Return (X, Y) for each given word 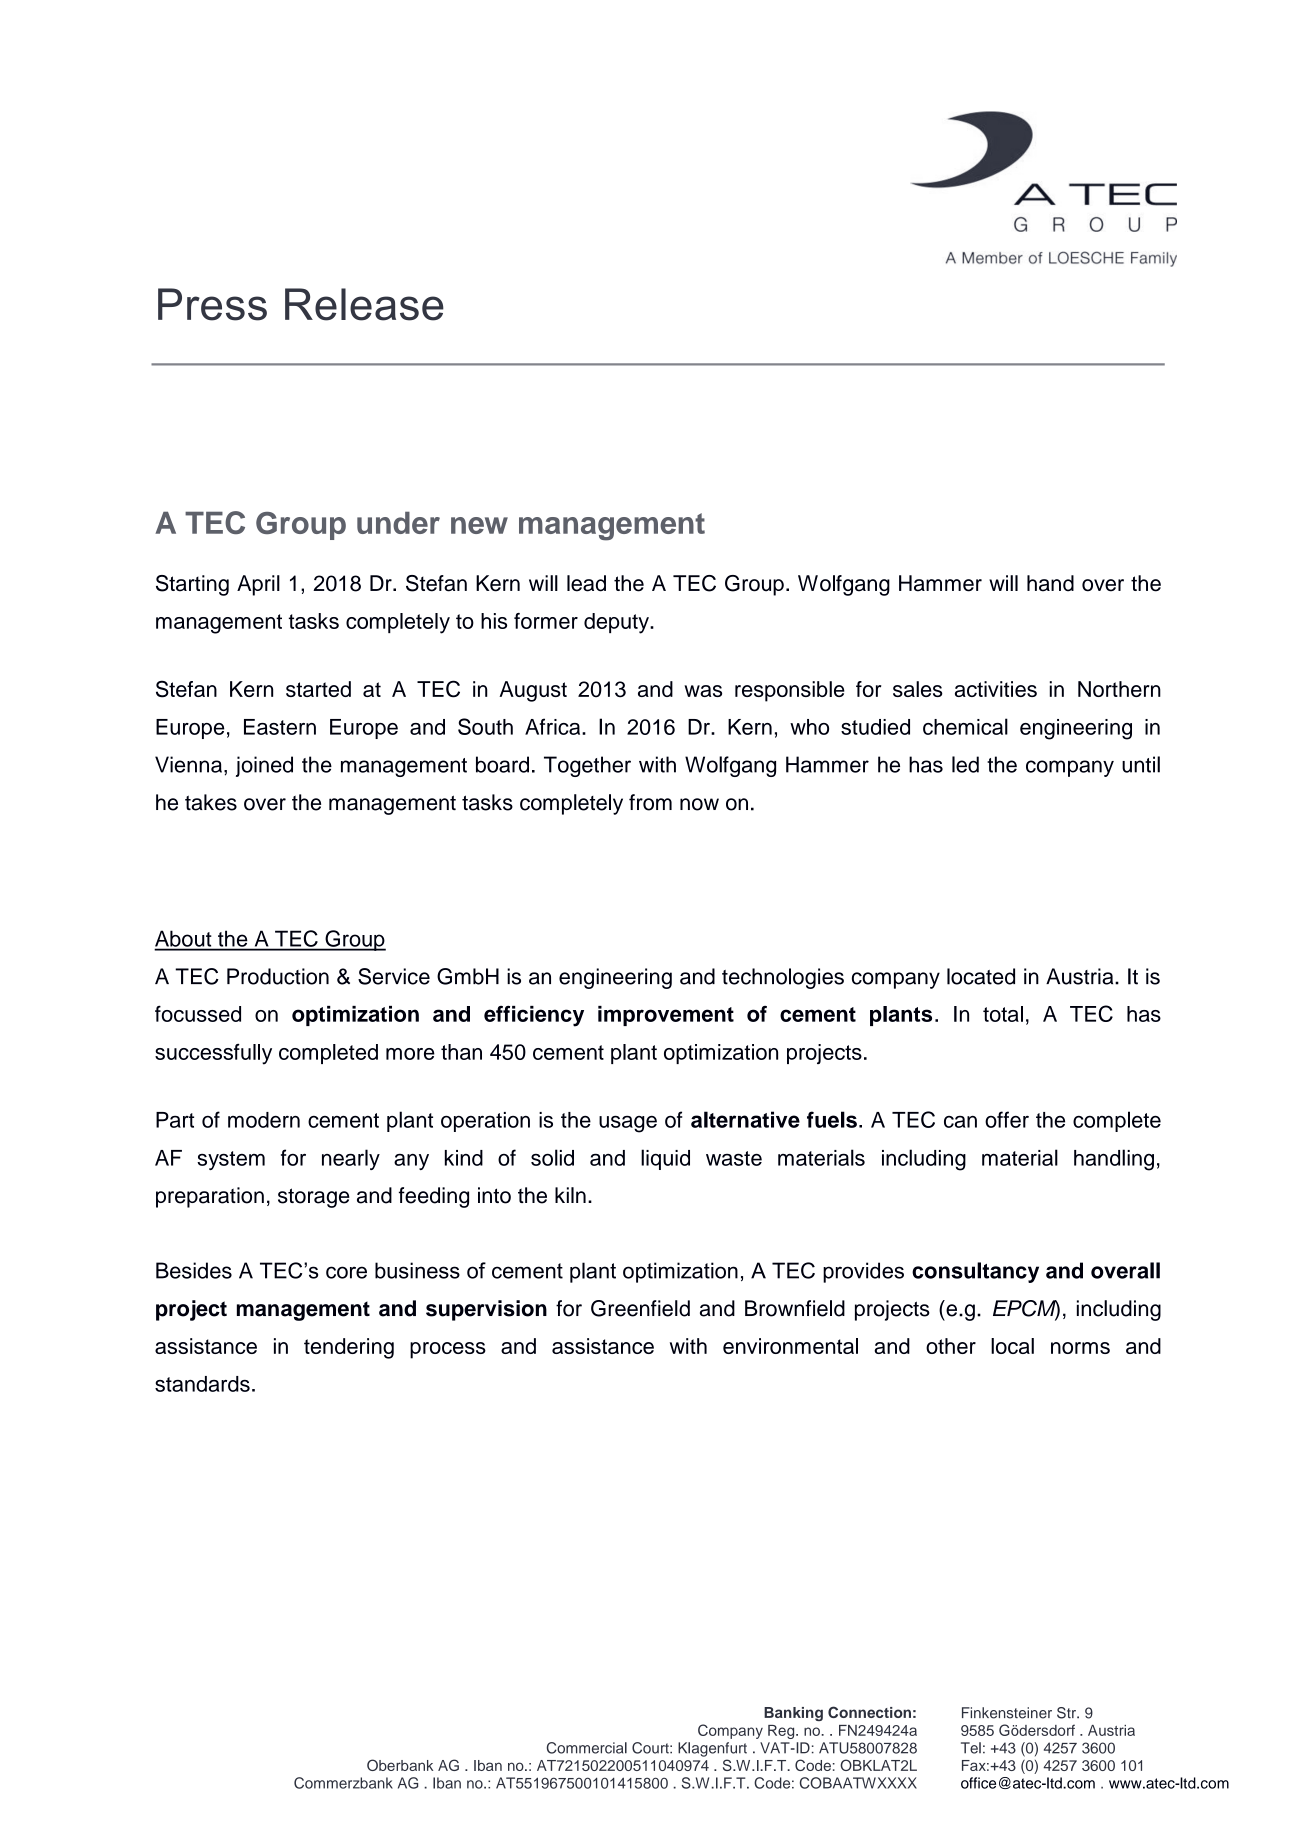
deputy (617, 623)
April (258, 585)
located (981, 976)
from (650, 802)
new (479, 525)
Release (364, 304)
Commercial (587, 1748)
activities (996, 689)
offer (1007, 1119)
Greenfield (640, 1308)
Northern (1119, 689)
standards (202, 1384)
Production (278, 976)
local (1012, 1346)
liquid (665, 1159)
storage (314, 1198)
